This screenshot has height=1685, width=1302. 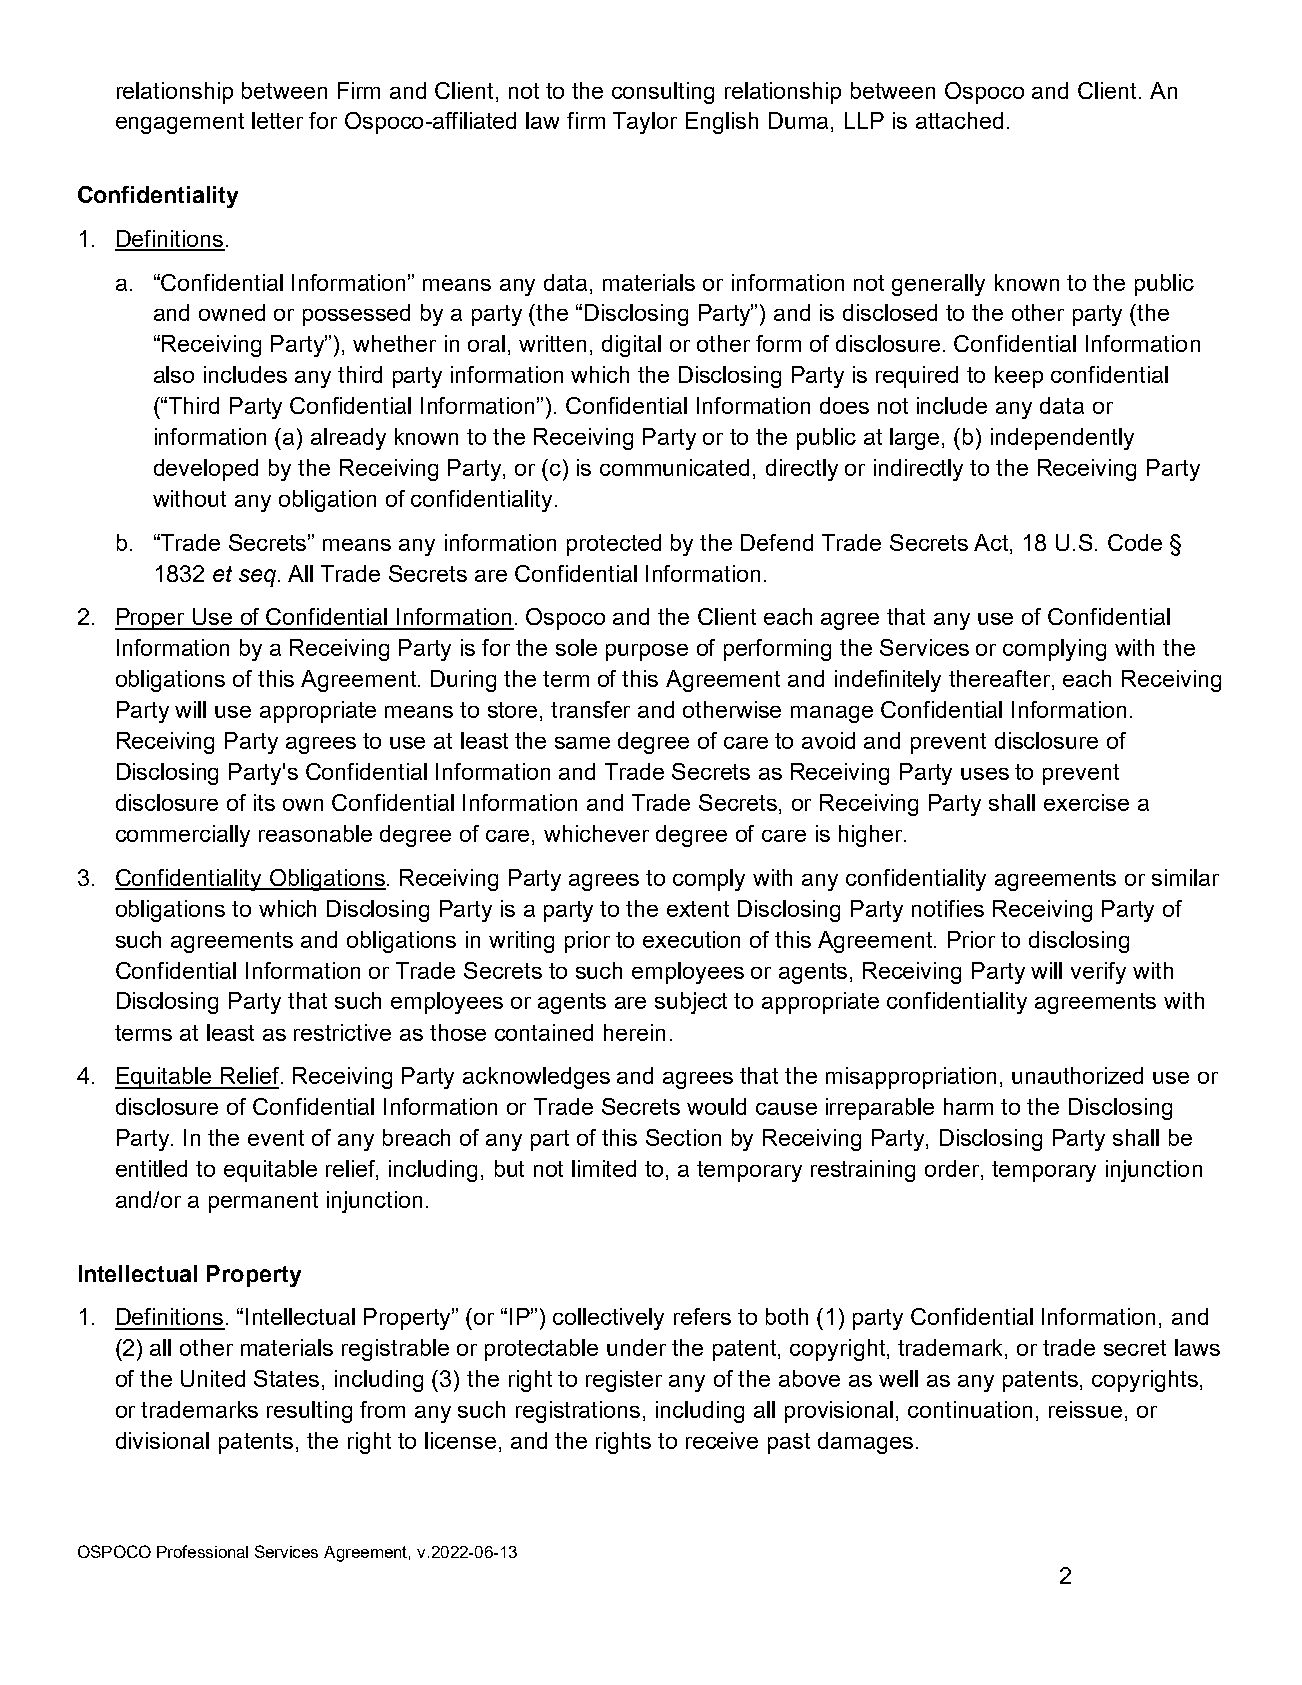 What do you see at coordinates (647, 652) in the screenshot?
I see `purpose` at bounding box center [647, 652].
